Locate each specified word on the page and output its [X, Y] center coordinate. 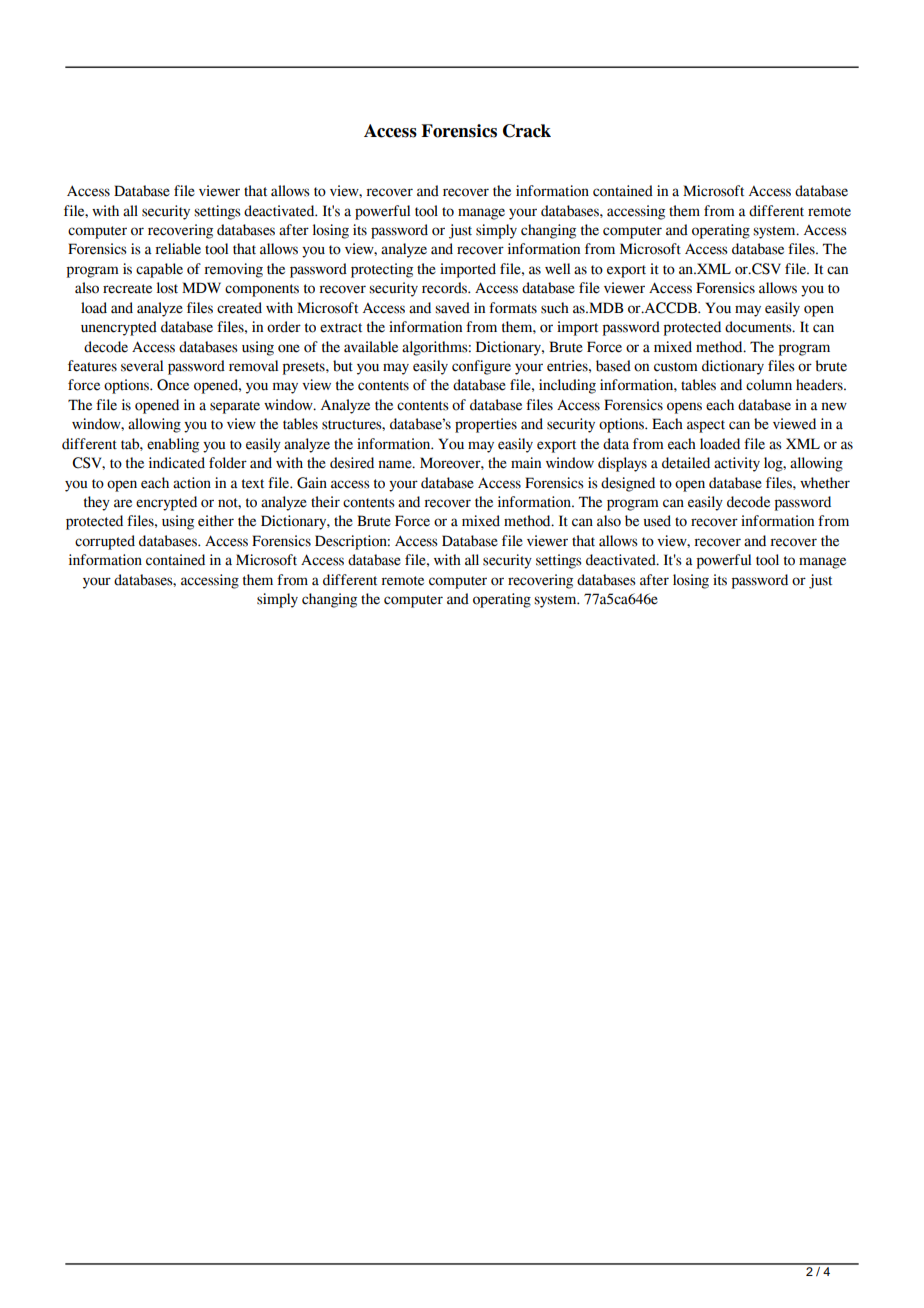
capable [159, 270]
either [216, 521]
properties [486, 425]
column [769, 385]
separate [235, 407]
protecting [382, 270]
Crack [527, 131]
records [445, 288]
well [557, 269]
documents [759, 327]
